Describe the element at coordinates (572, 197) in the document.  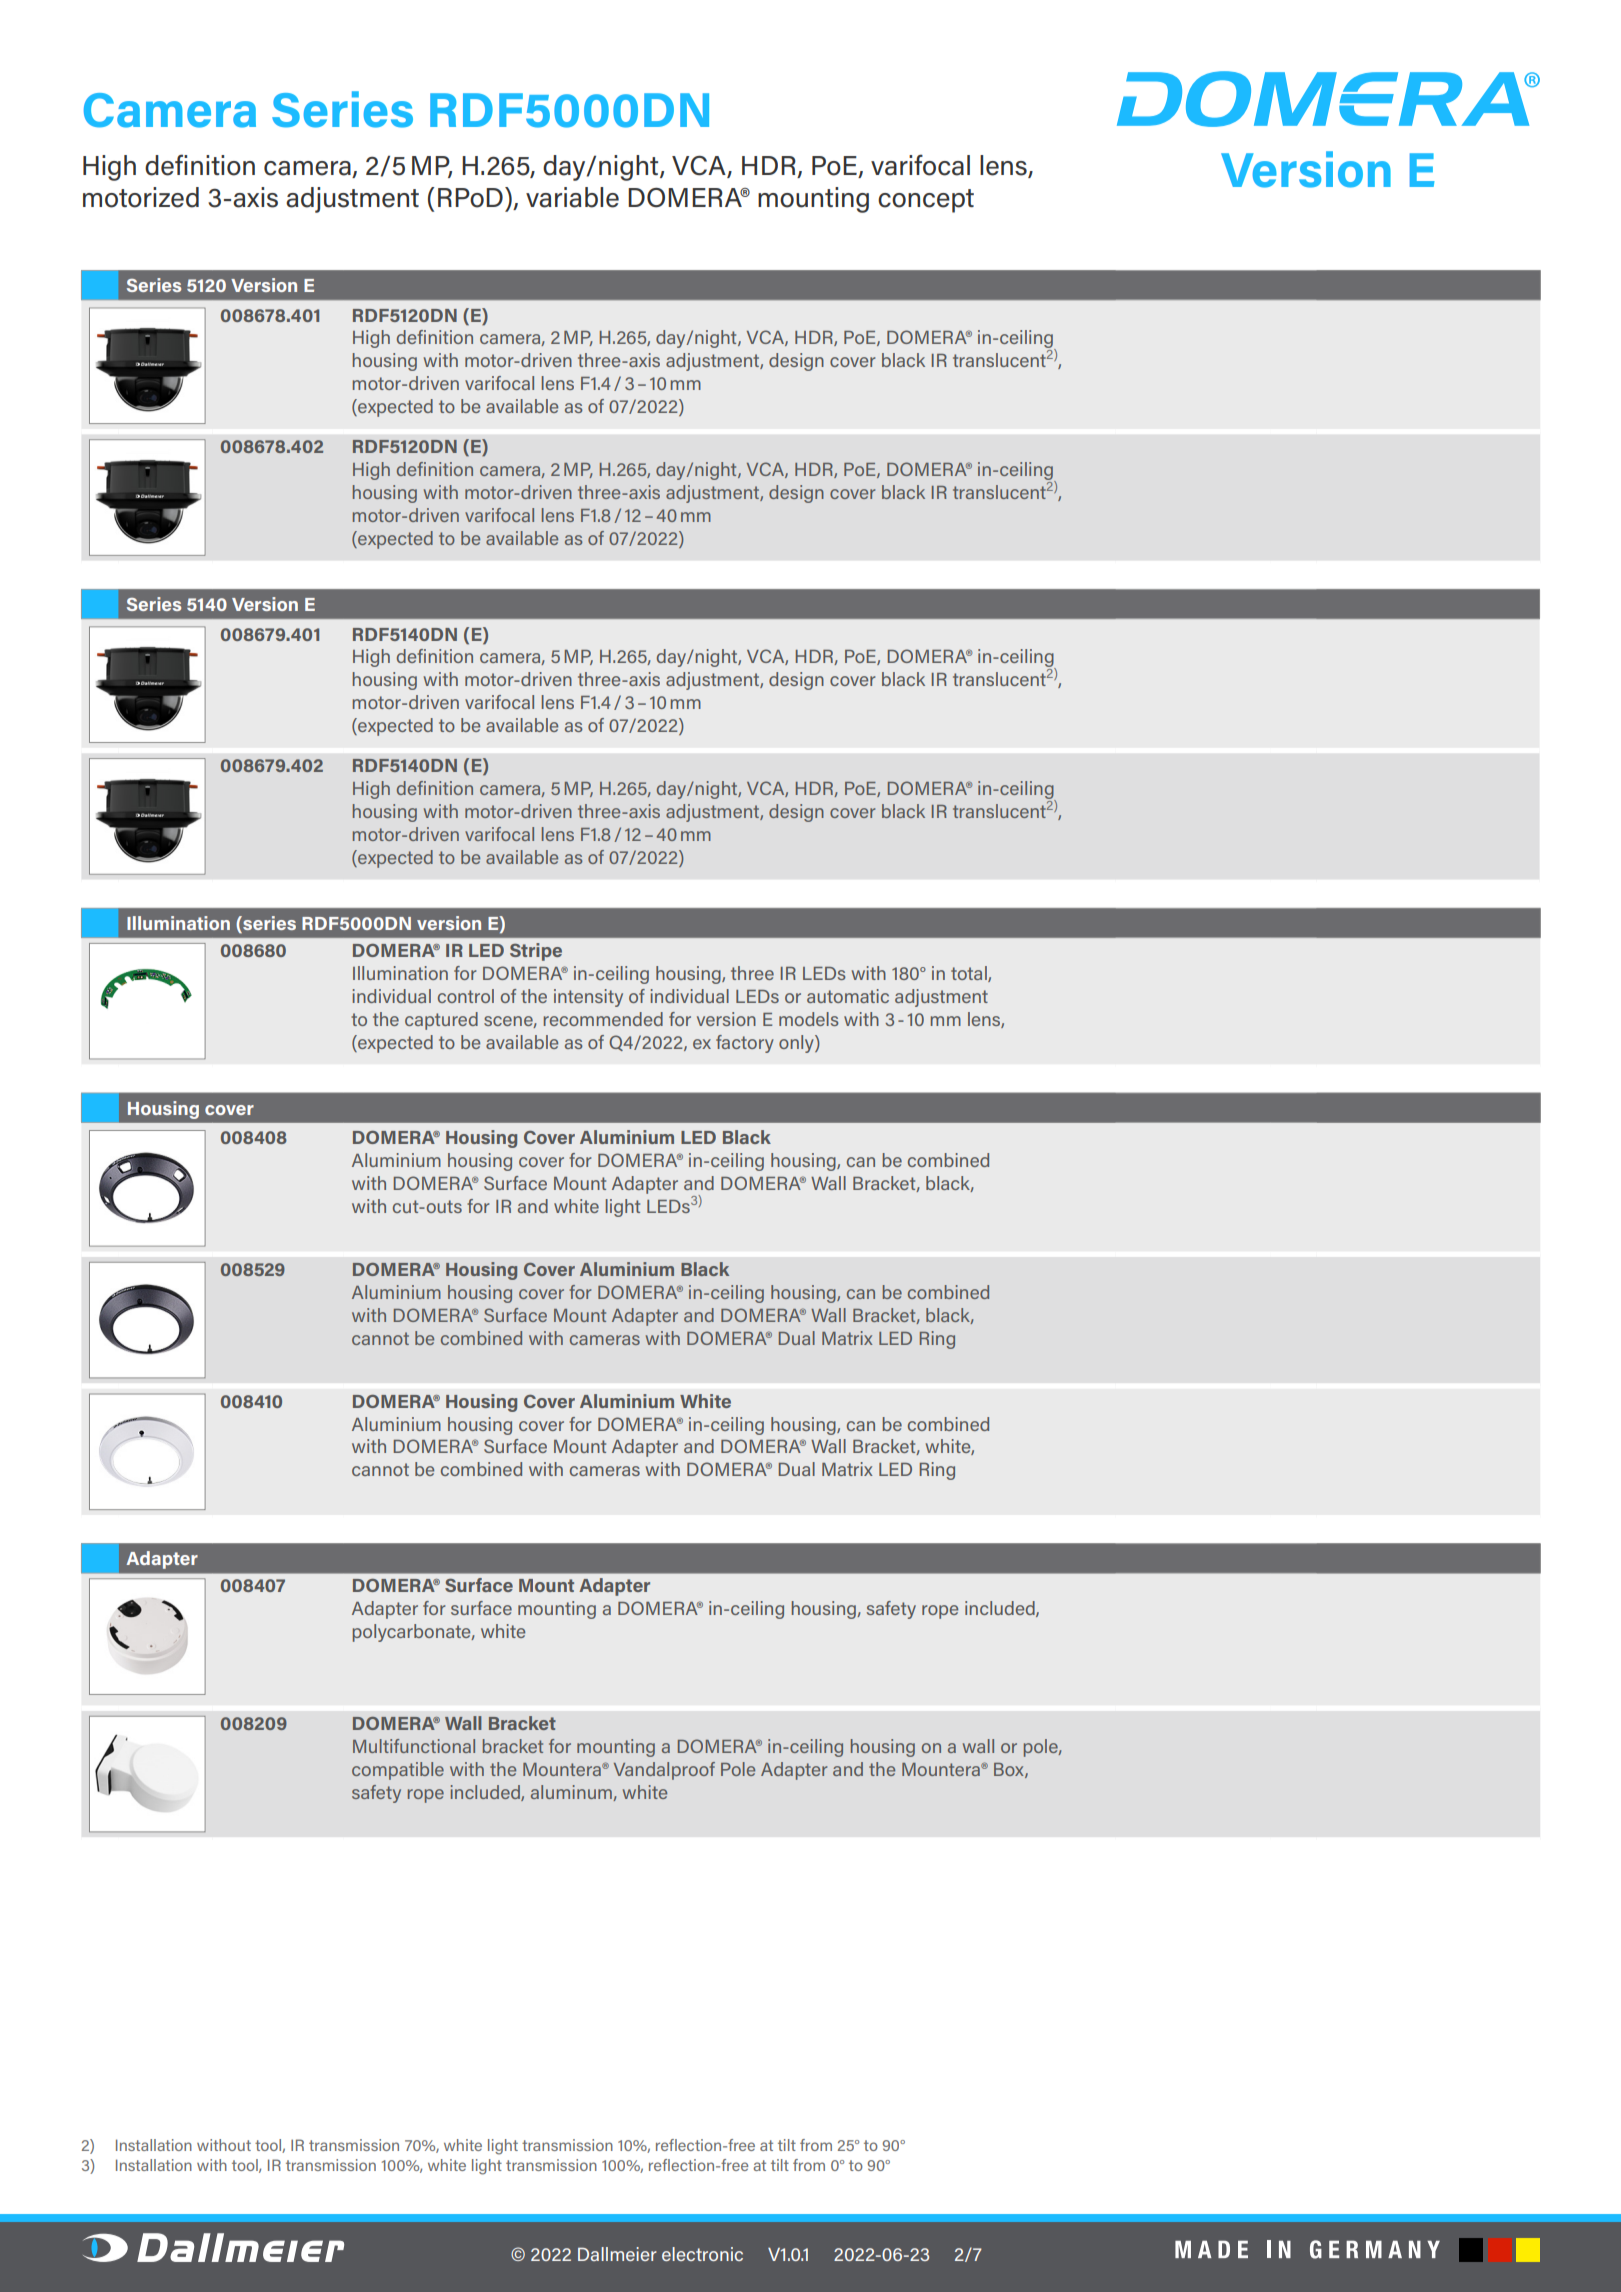
I see `variable` at that location.
